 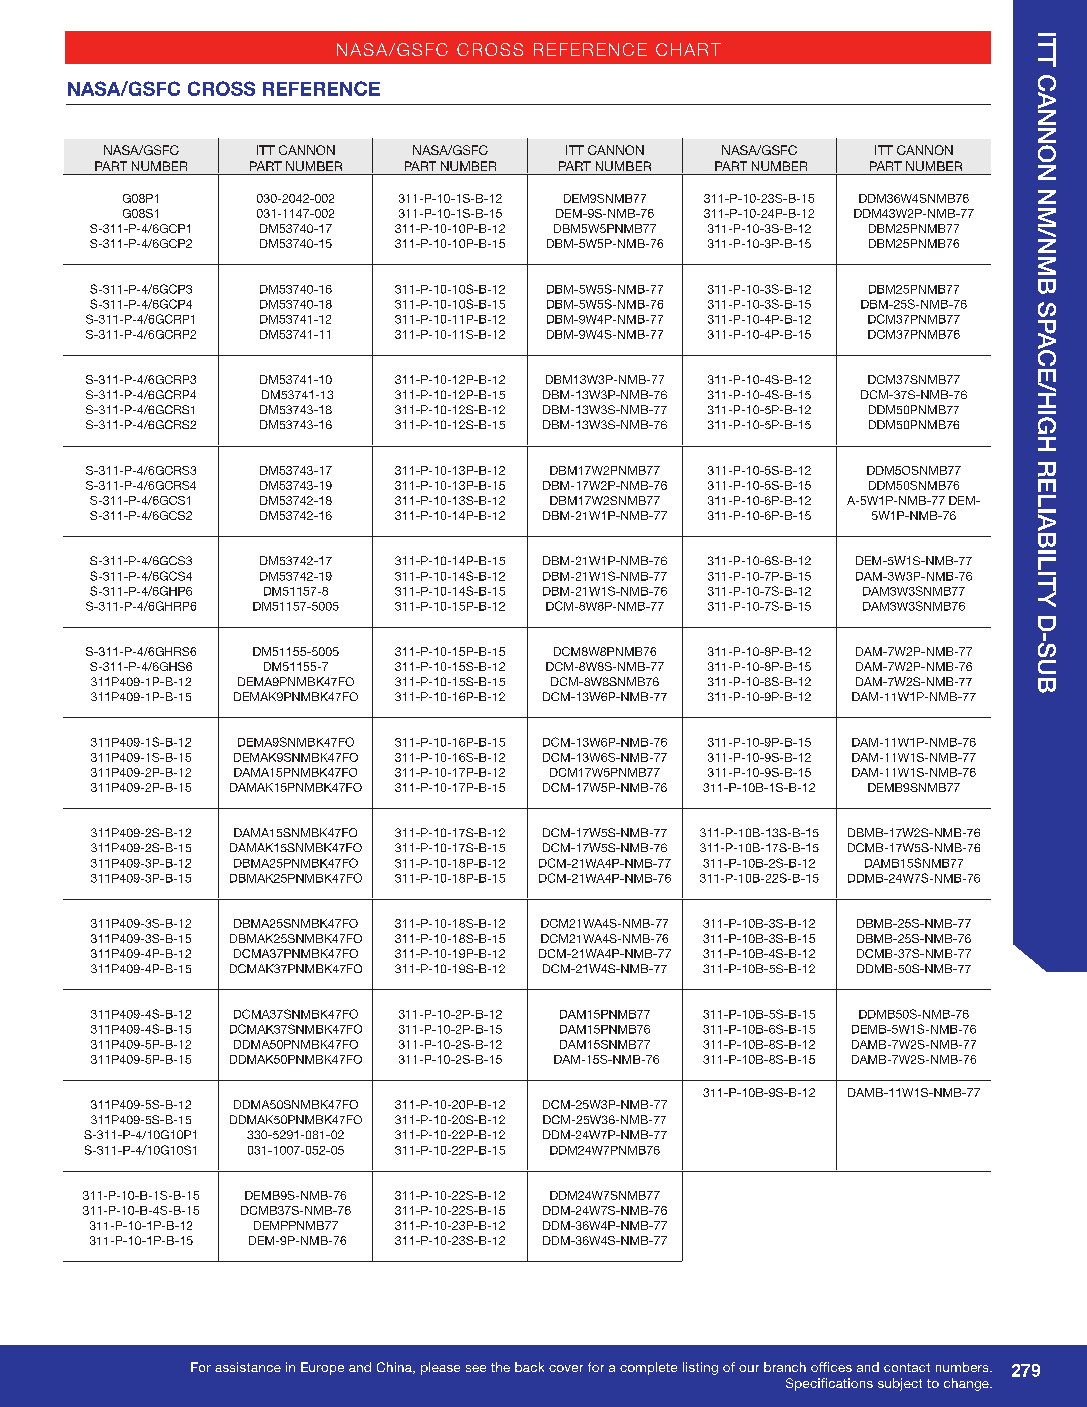 I want to click on contact, so click(x=907, y=1367).
